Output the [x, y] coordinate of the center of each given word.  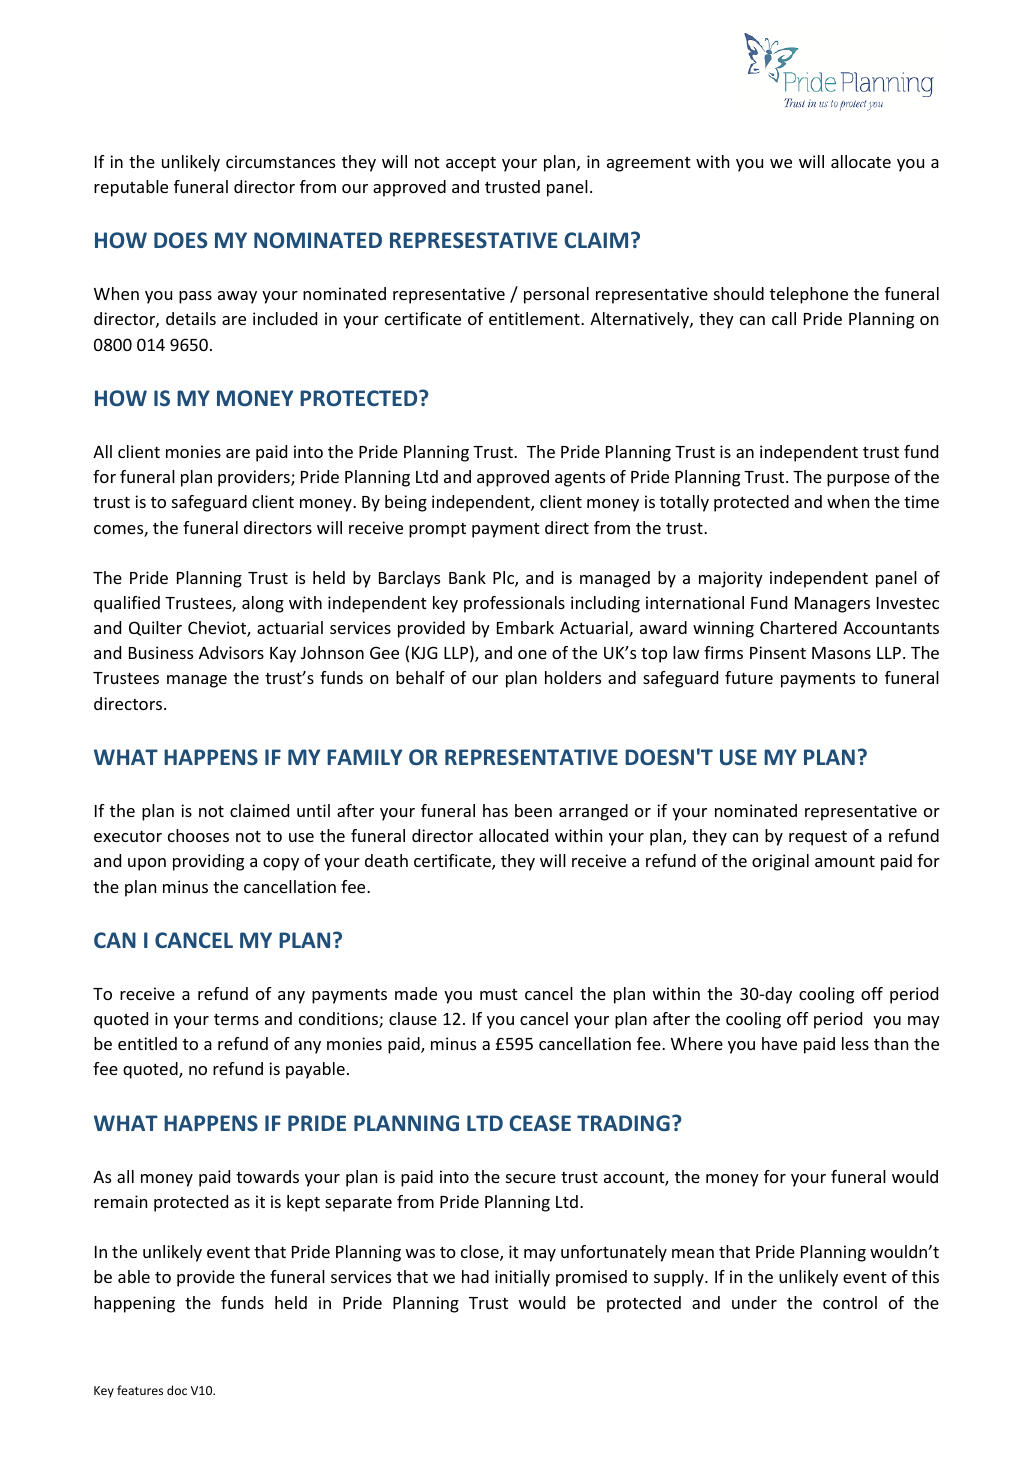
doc [177, 1390]
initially [522, 1278]
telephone [809, 295]
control [850, 1302]
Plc [504, 579]
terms [236, 1019]
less [855, 1043]
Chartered [798, 627]
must [499, 994]
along [263, 604]
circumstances [280, 161]
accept [471, 164]
